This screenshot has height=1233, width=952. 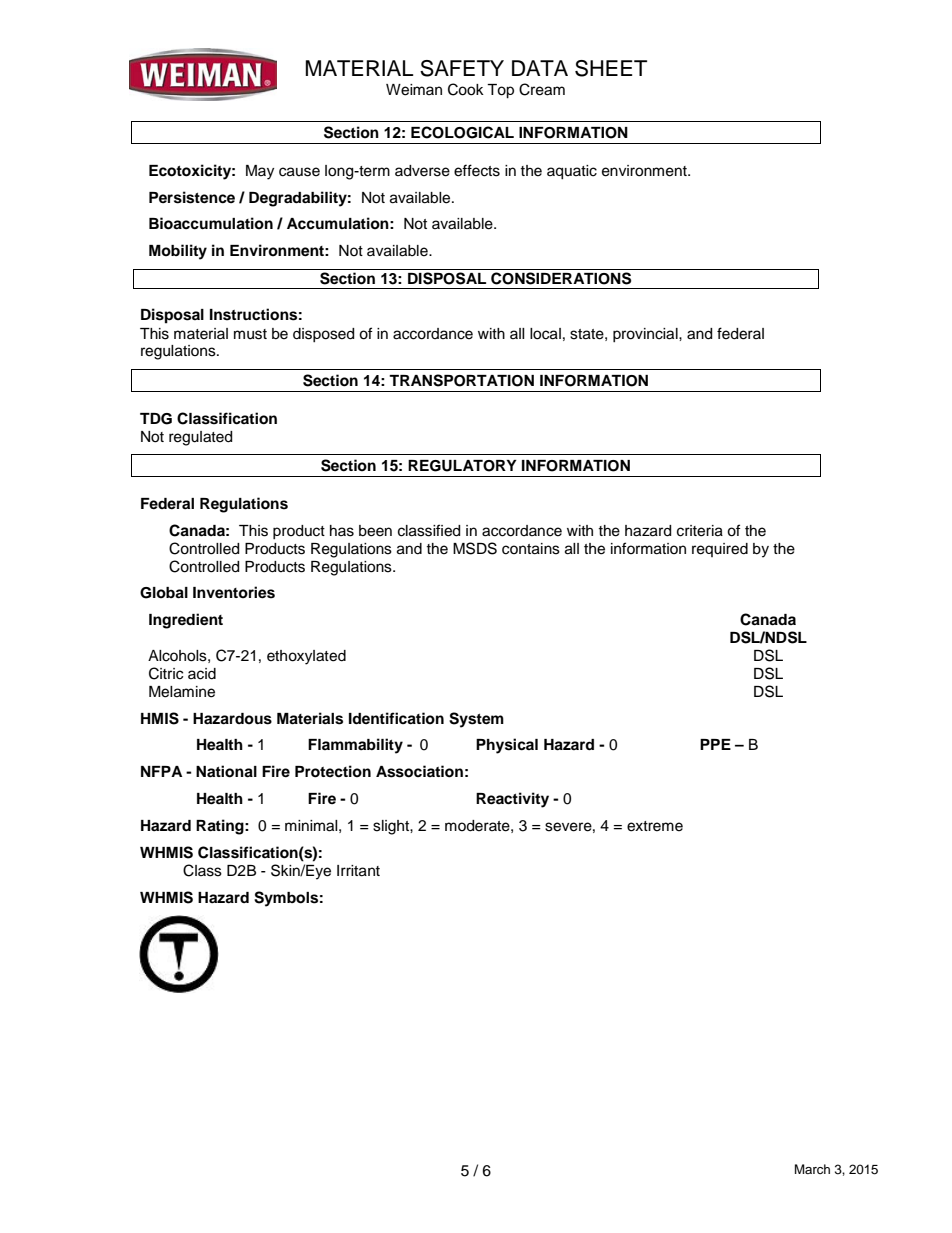 What do you see at coordinates (475, 548) in the screenshot?
I see `MSDS` at bounding box center [475, 548].
